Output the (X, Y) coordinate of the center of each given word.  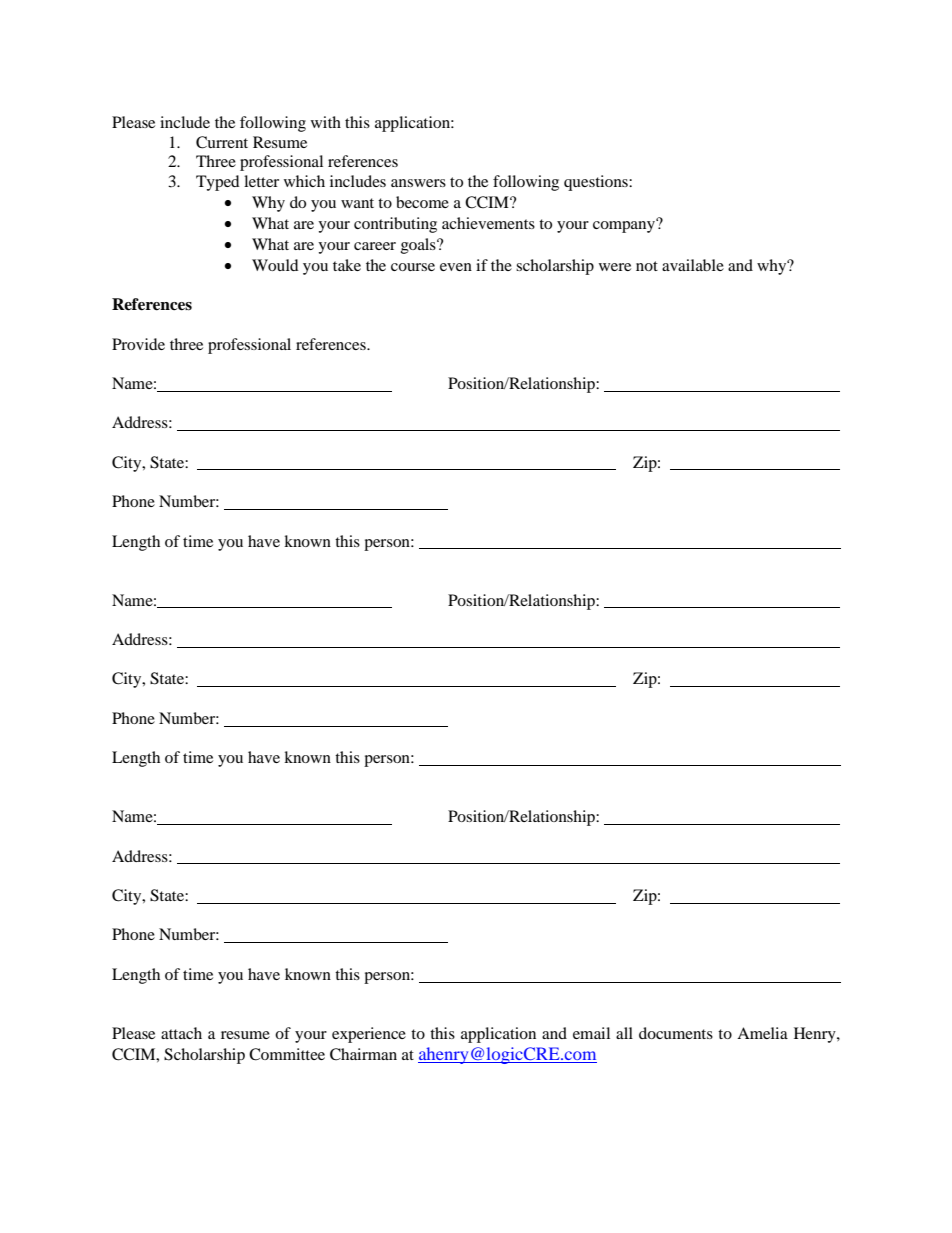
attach (181, 1033)
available (693, 265)
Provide (138, 344)
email (591, 1033)
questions (597, 183)
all (624, 1033)
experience (369, 1035)
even (456, 267)
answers (418, 183)
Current (222, 142)
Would (275, 265)
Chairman (363, 1054)
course (413, 267)
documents (676, 1033)
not (647, 266)
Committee (287, 1054)
